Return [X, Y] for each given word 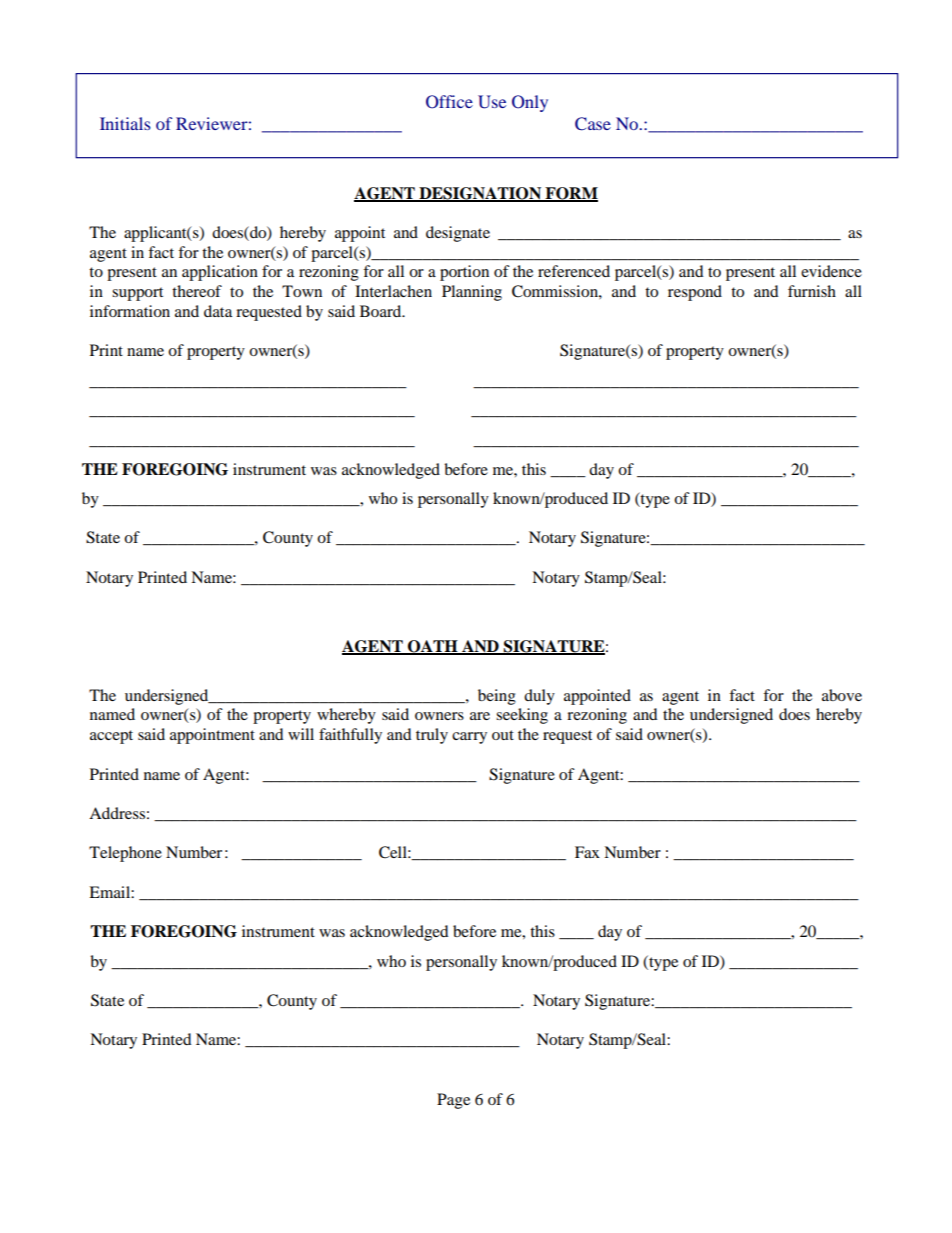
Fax [587, 852]
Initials [125, 123]
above [842, 695]
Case [593, 124]
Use [492, 102]
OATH [432, 647]
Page [453, 1101]
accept [111, 737]
